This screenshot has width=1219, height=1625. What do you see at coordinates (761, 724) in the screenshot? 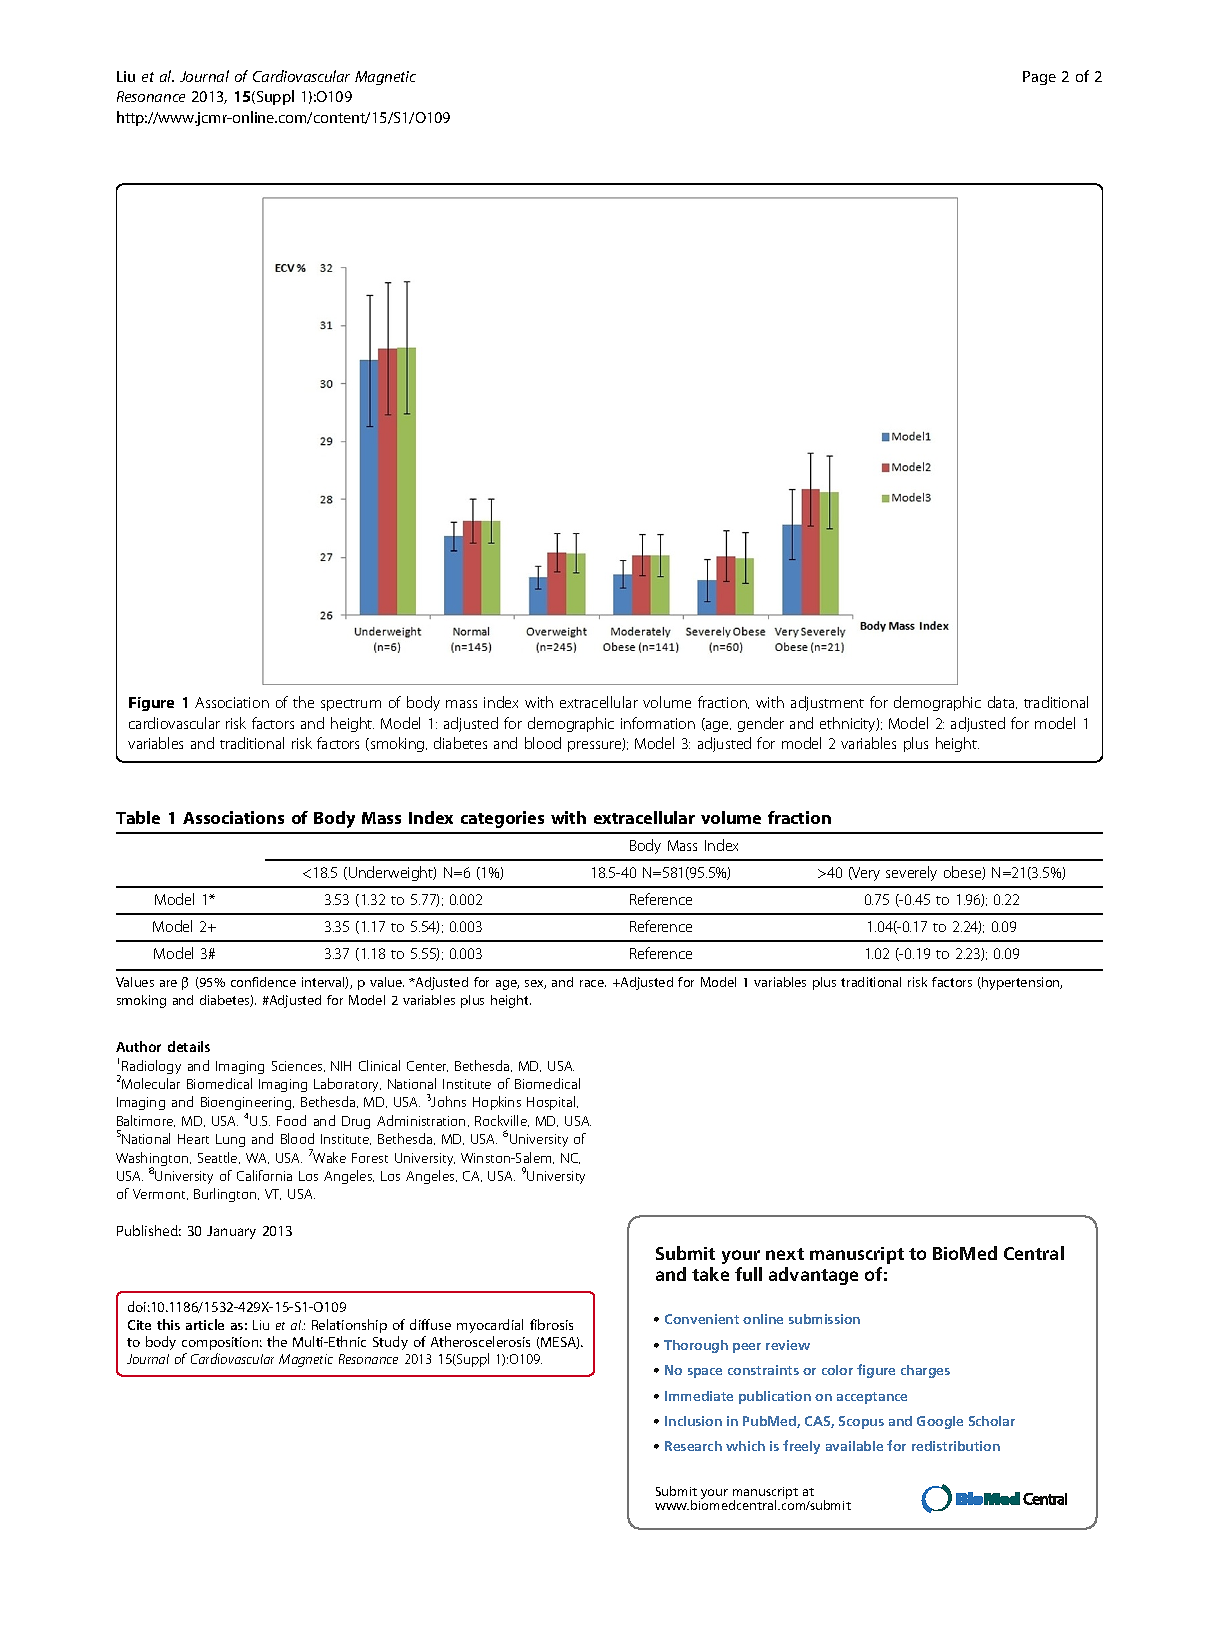
I see `gender` at bounding box center [761, 724].
